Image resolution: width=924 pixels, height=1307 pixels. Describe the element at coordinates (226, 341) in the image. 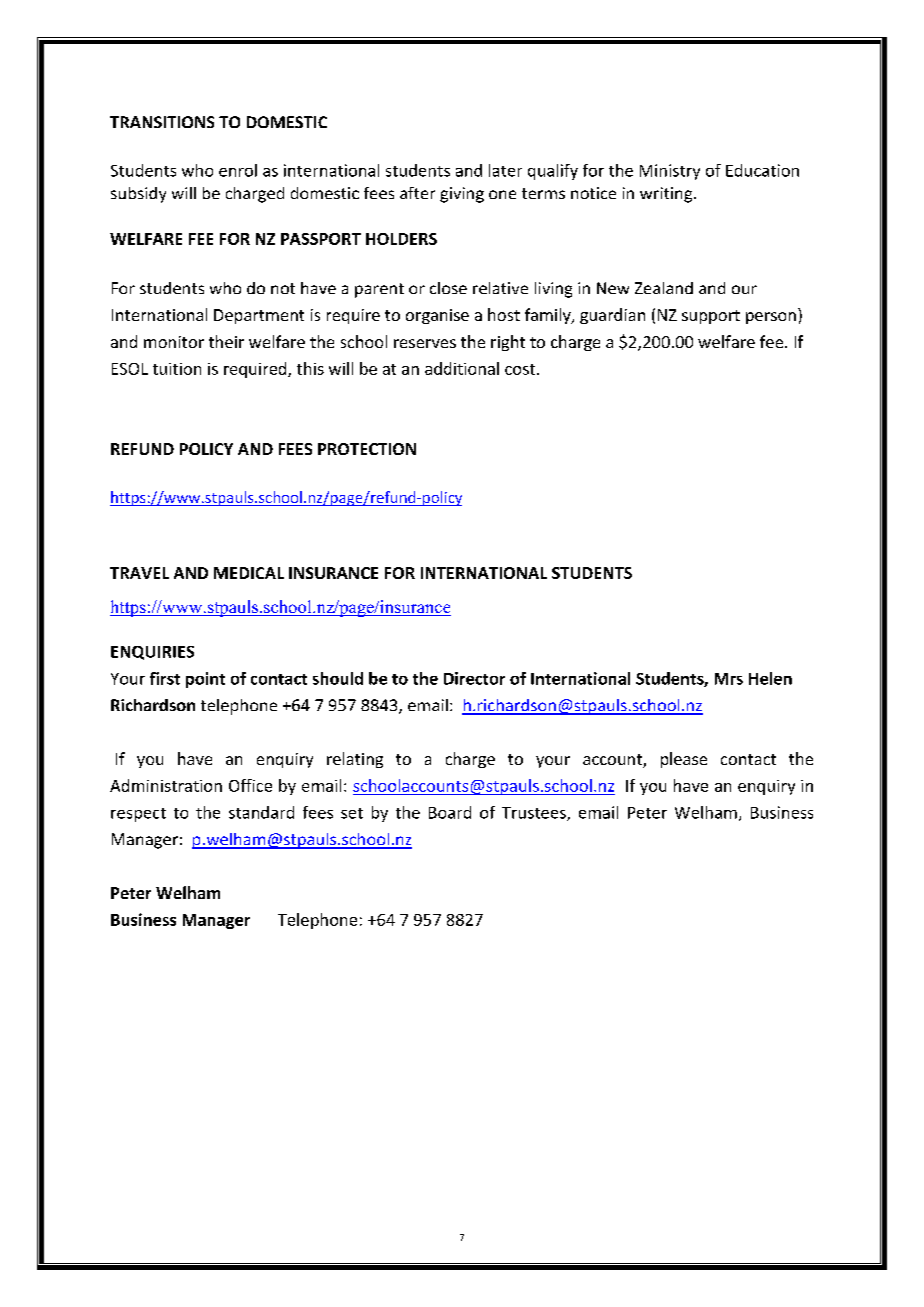

I see `their` at that location.
